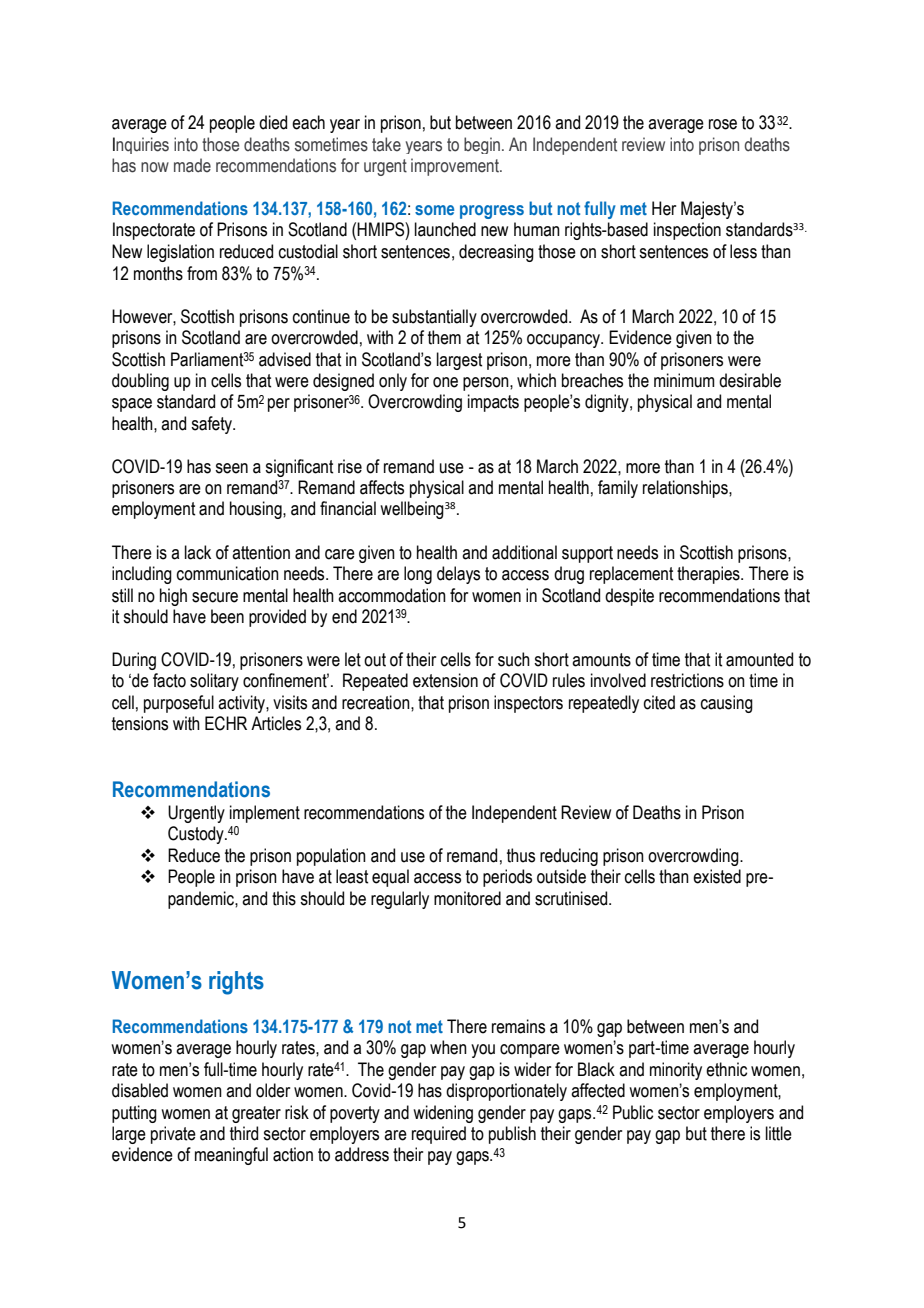 The width and height of the page is (924, 1308). Describe the element at coordinates (687, 680) in the page. I see `restrictions` at that location.
